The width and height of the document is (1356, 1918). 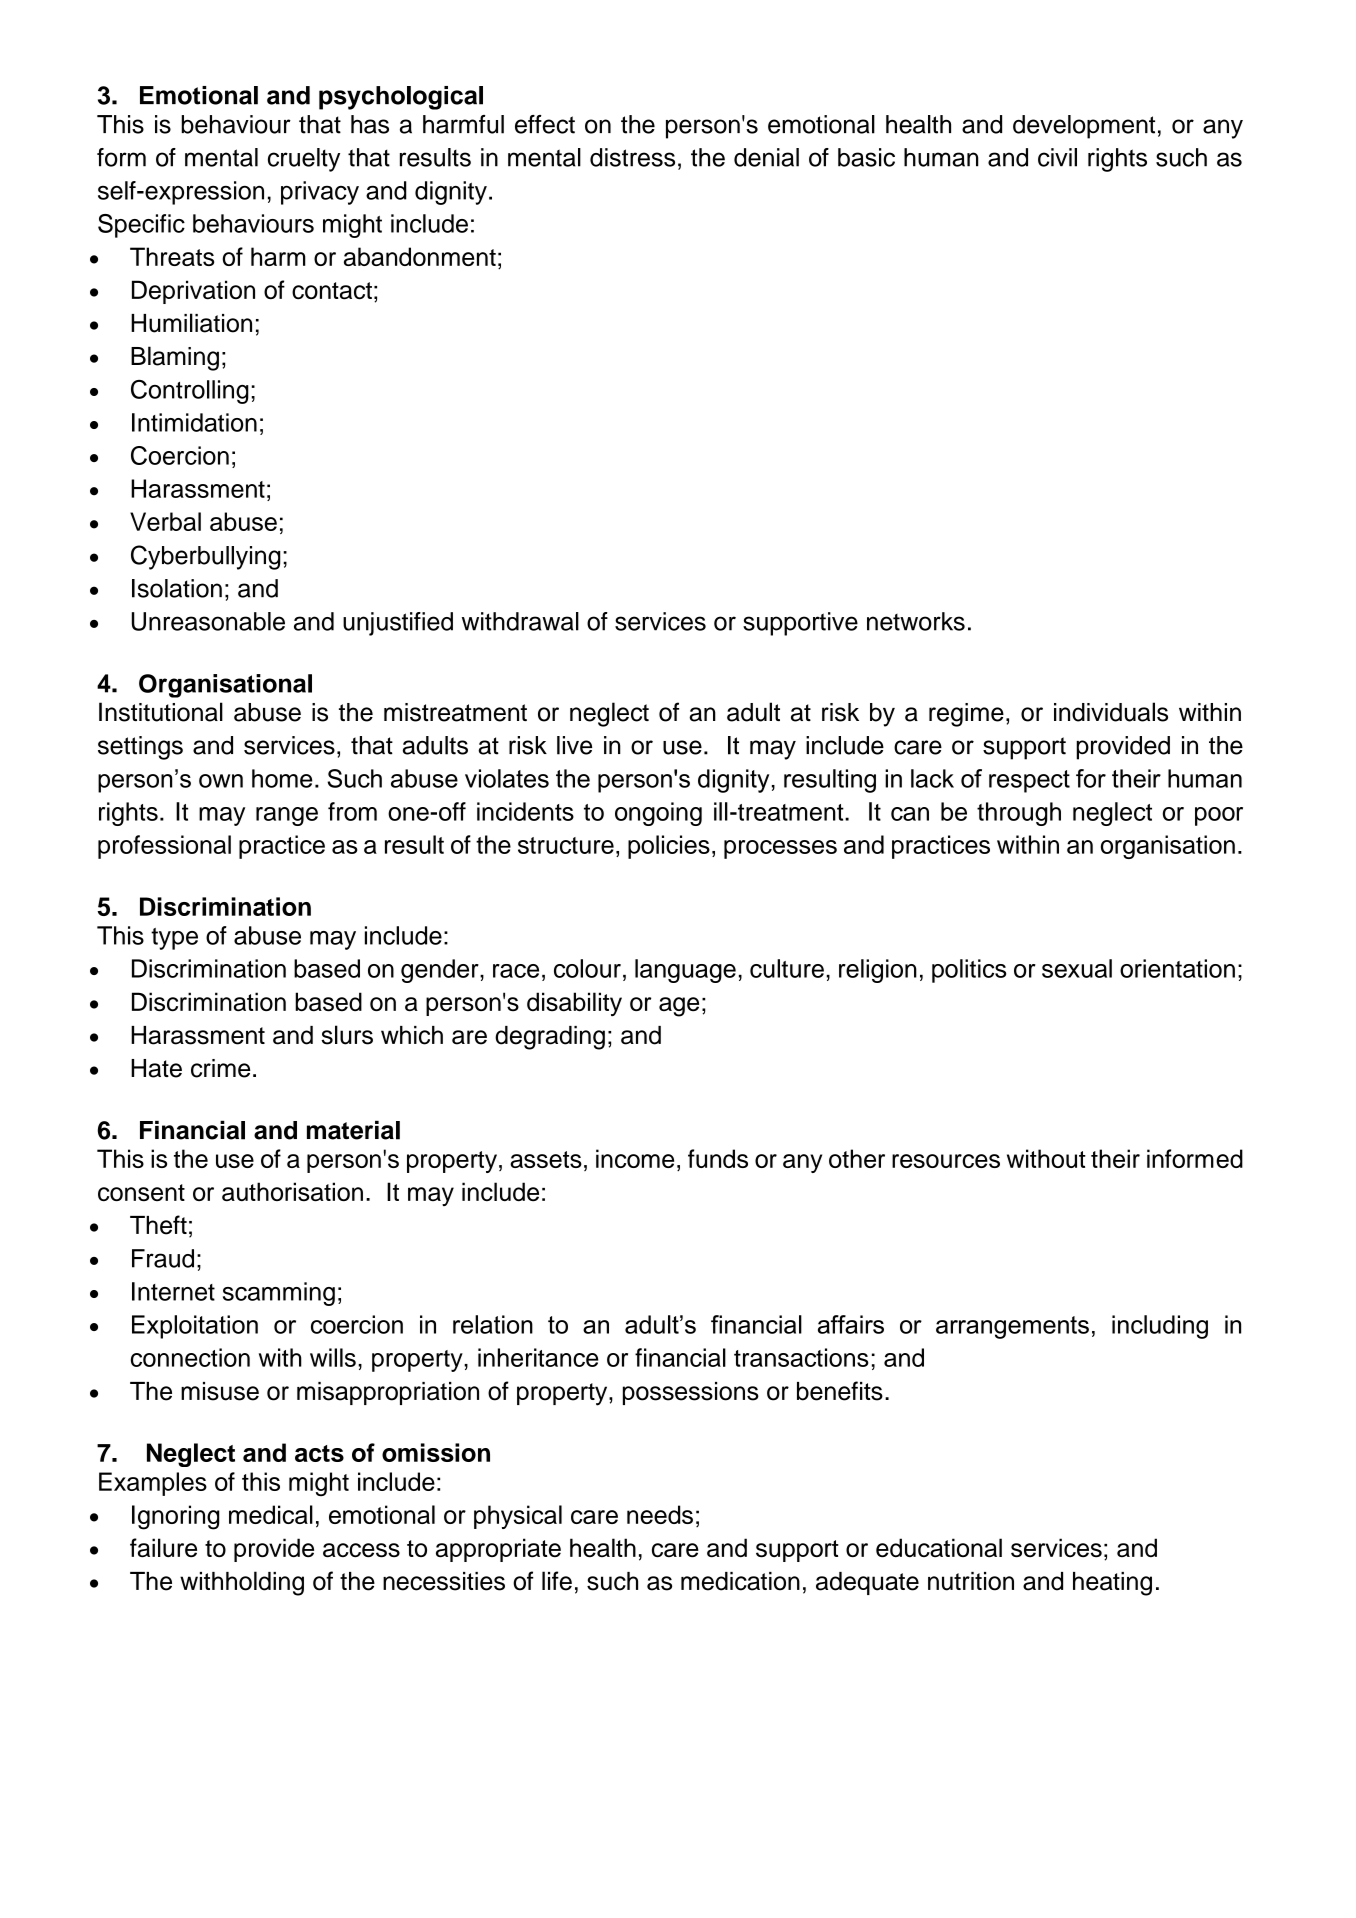 What do you see at coordinates (660, 1514) in the document?
I see `needs` at bounding box center [660, 1514].
